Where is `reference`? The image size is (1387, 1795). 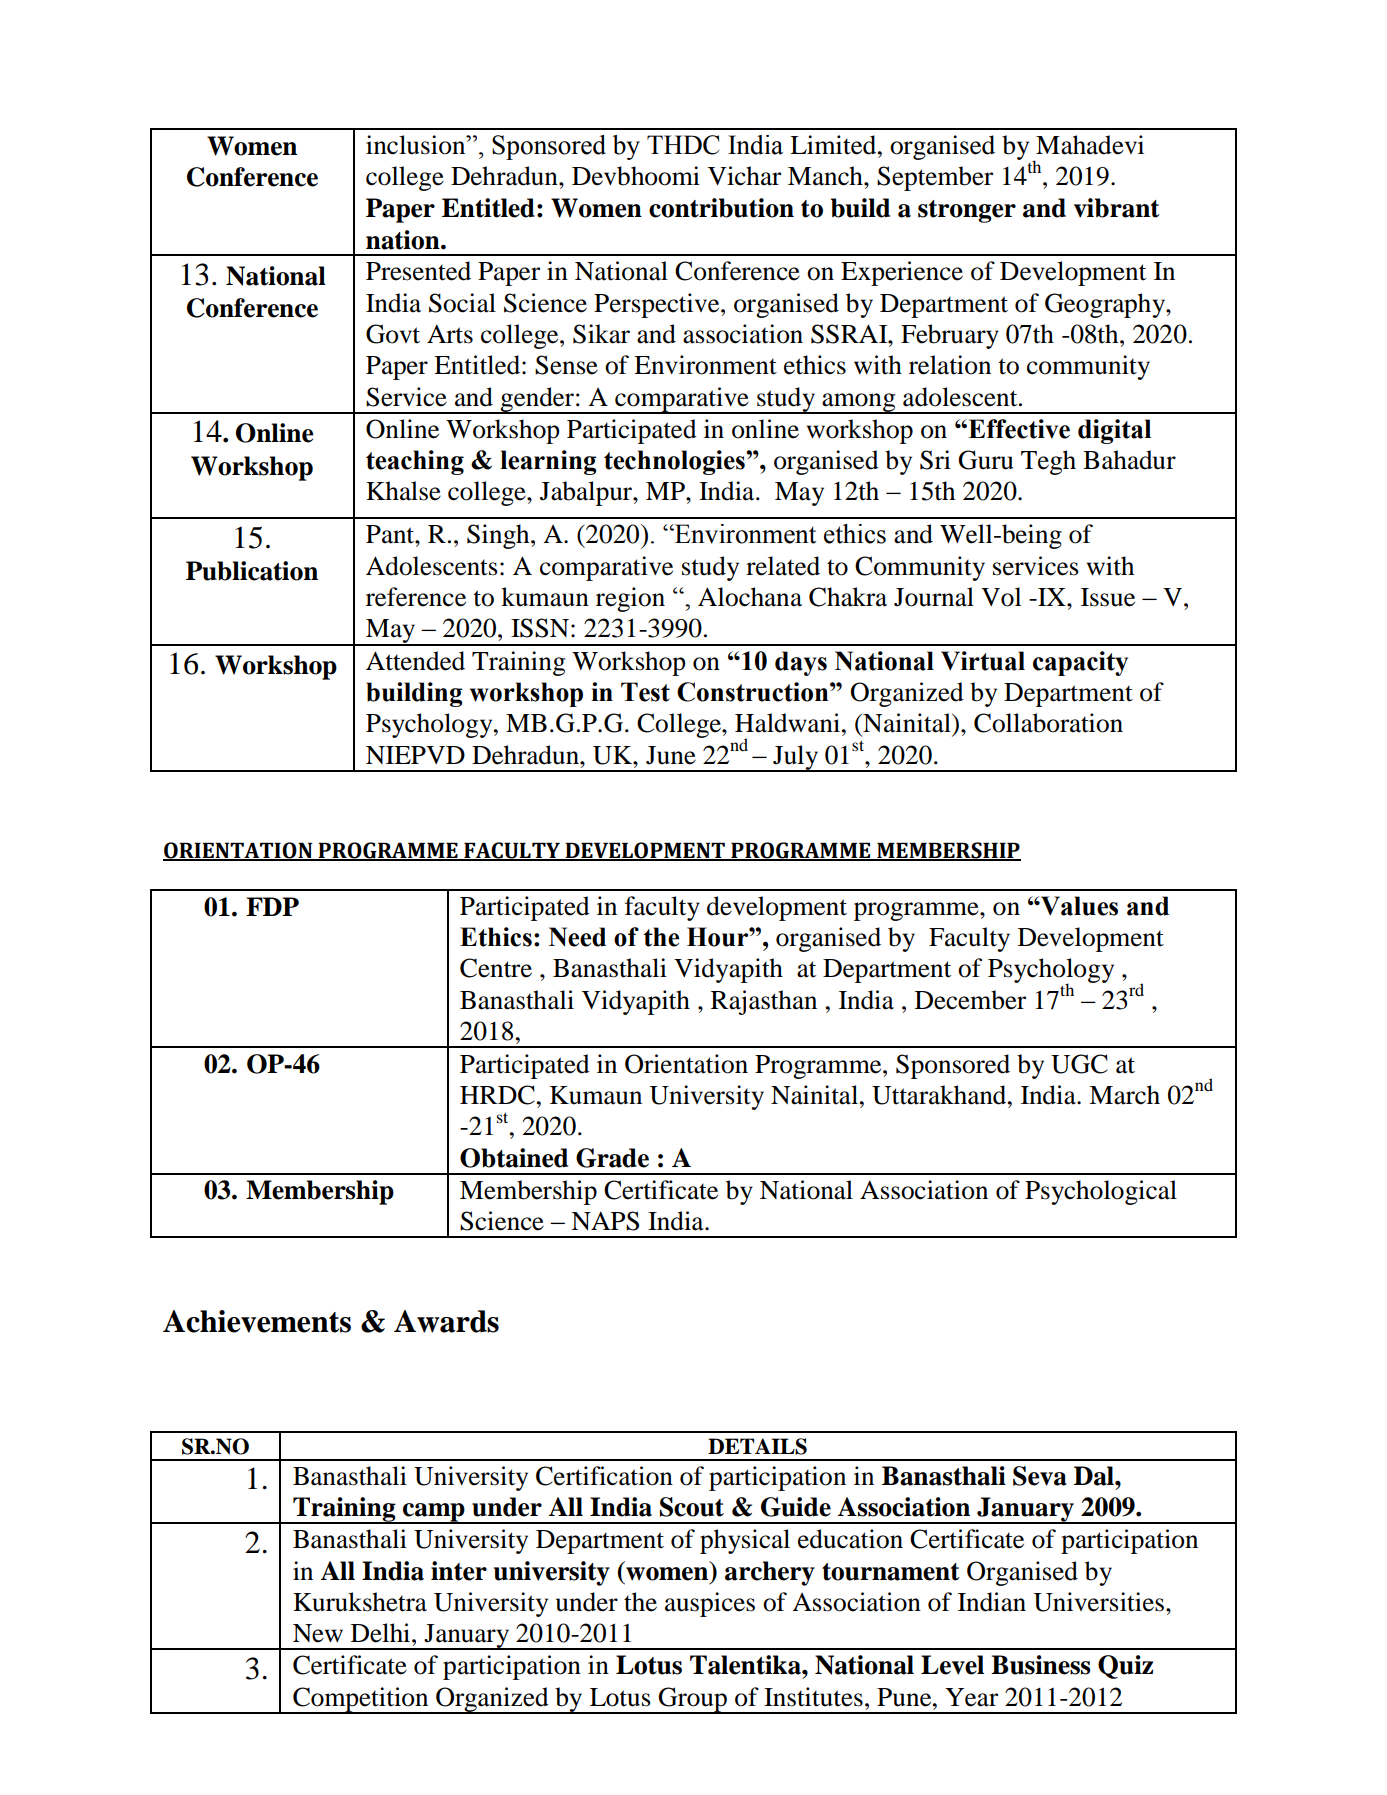
reference is located at coordinates (416, 597).
